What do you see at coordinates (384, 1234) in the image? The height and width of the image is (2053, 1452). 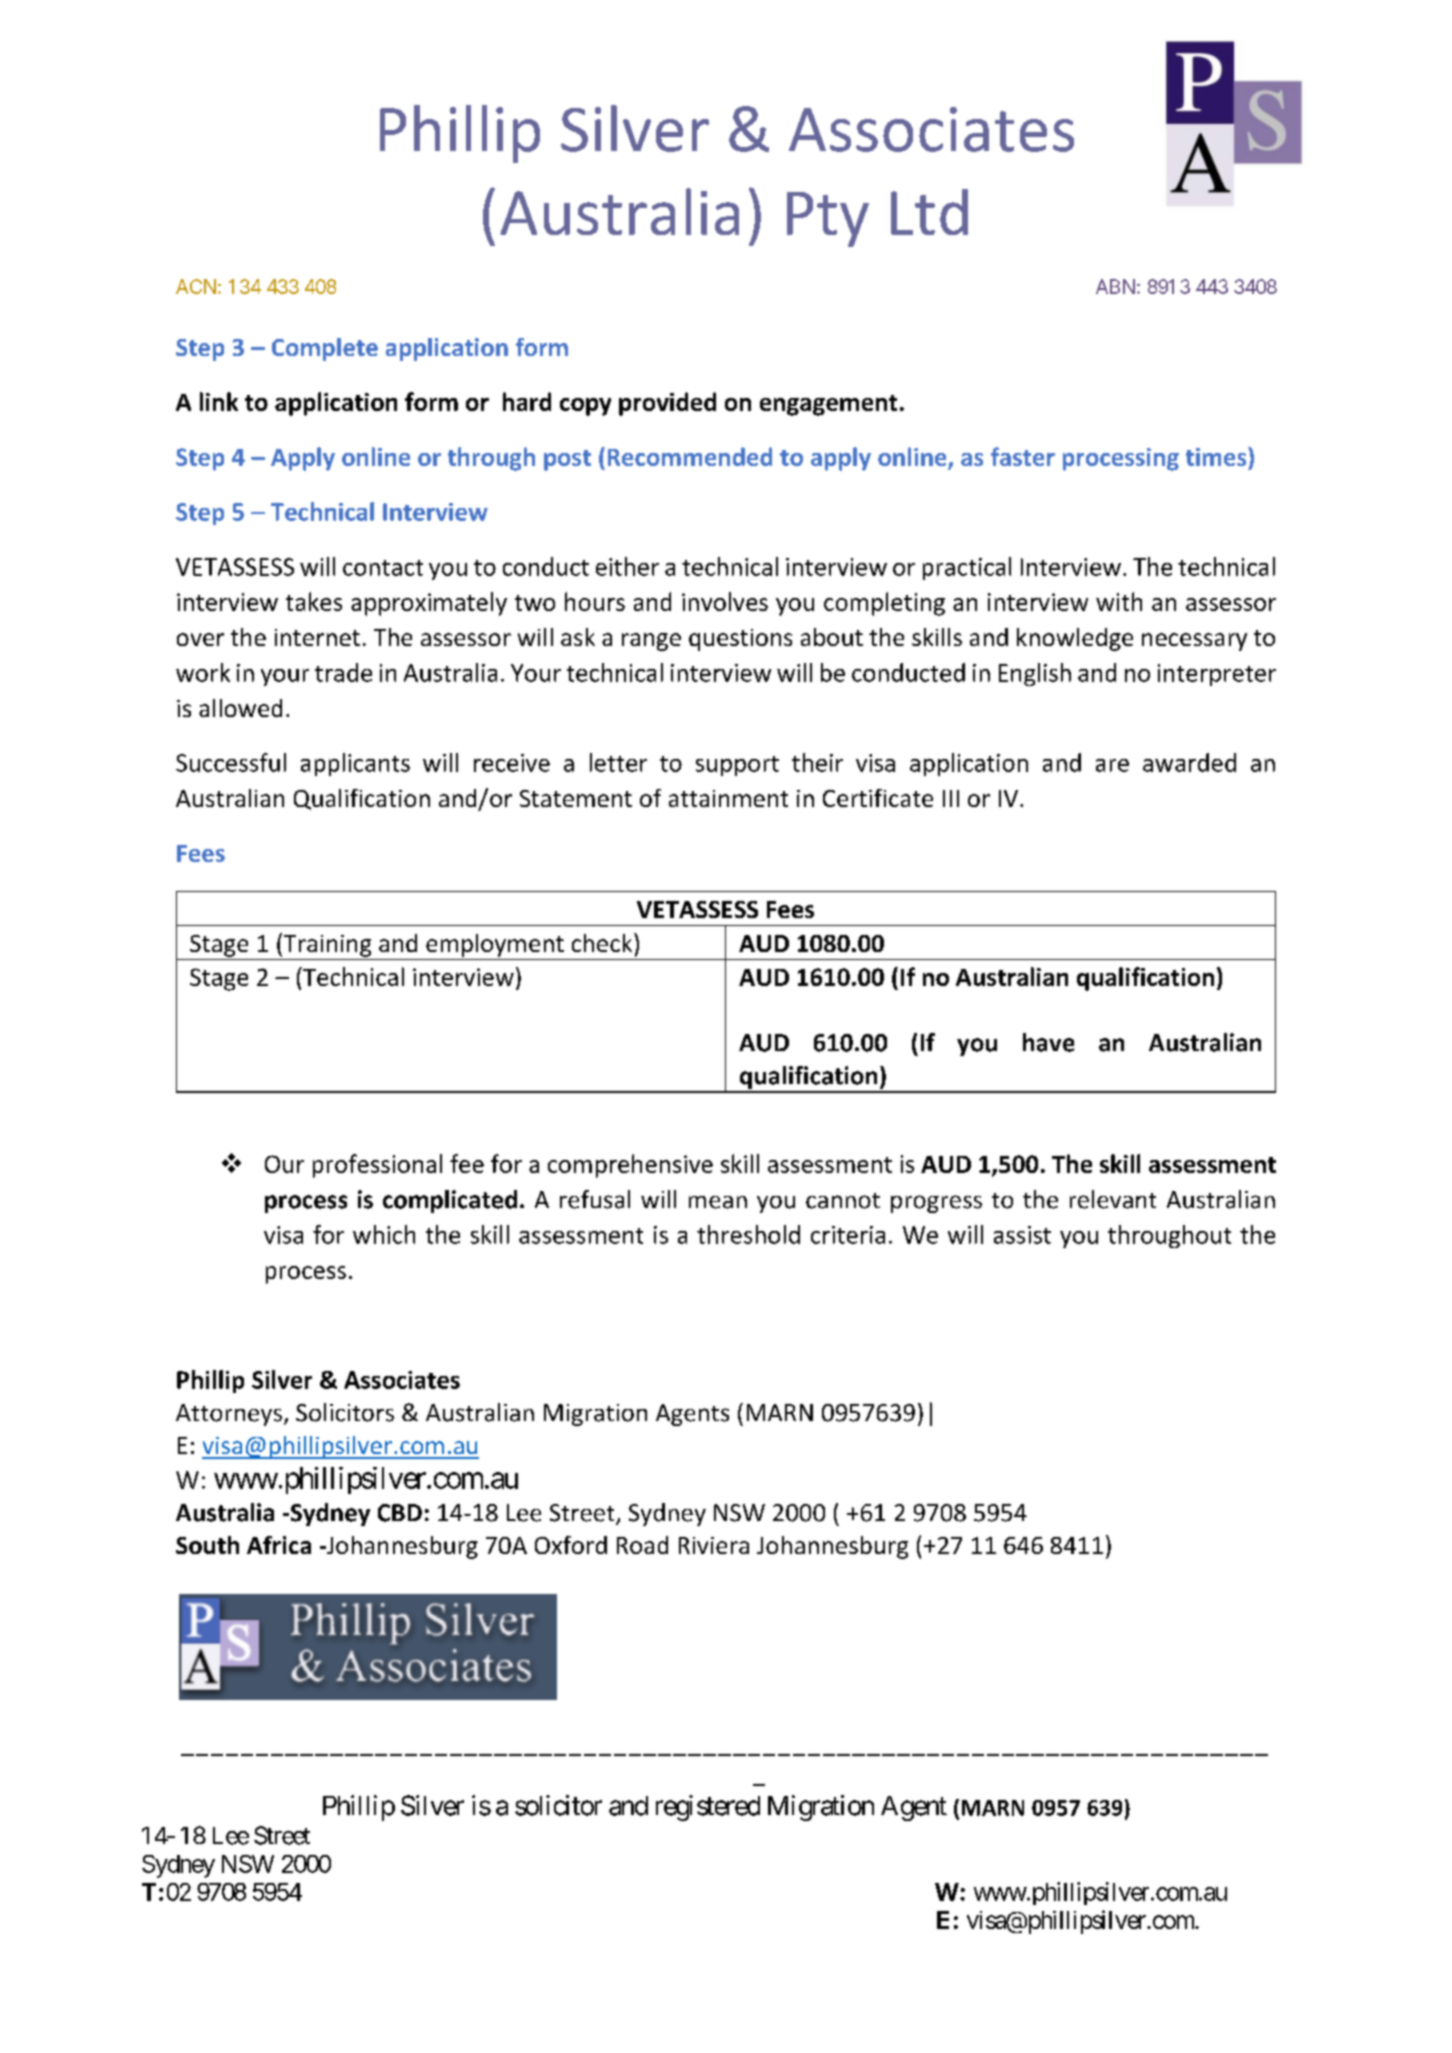 I see `which` at bounding box center [384, 1234].
